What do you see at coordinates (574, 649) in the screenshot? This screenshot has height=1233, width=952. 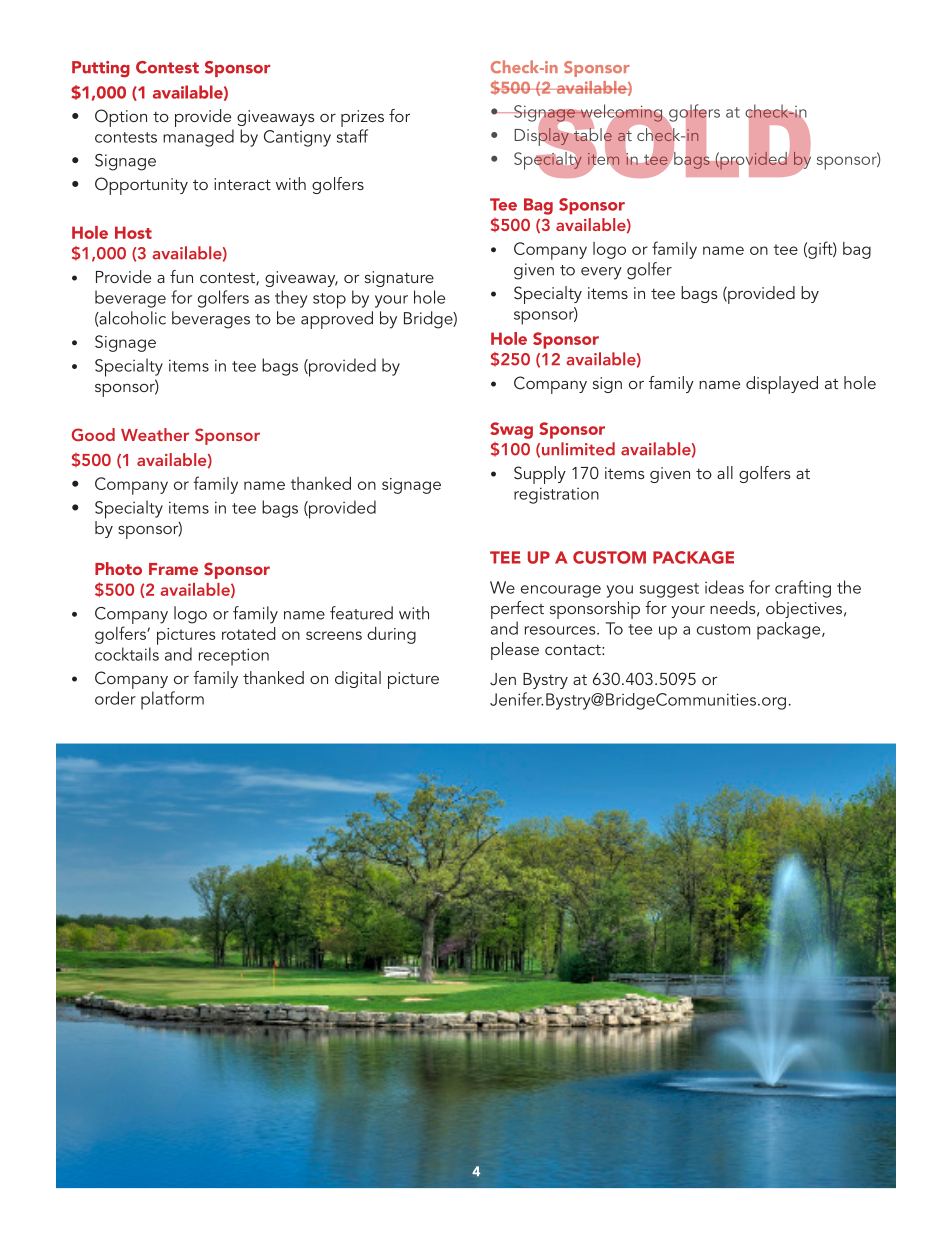 I see `contact` at bounding box center [574, 649].
